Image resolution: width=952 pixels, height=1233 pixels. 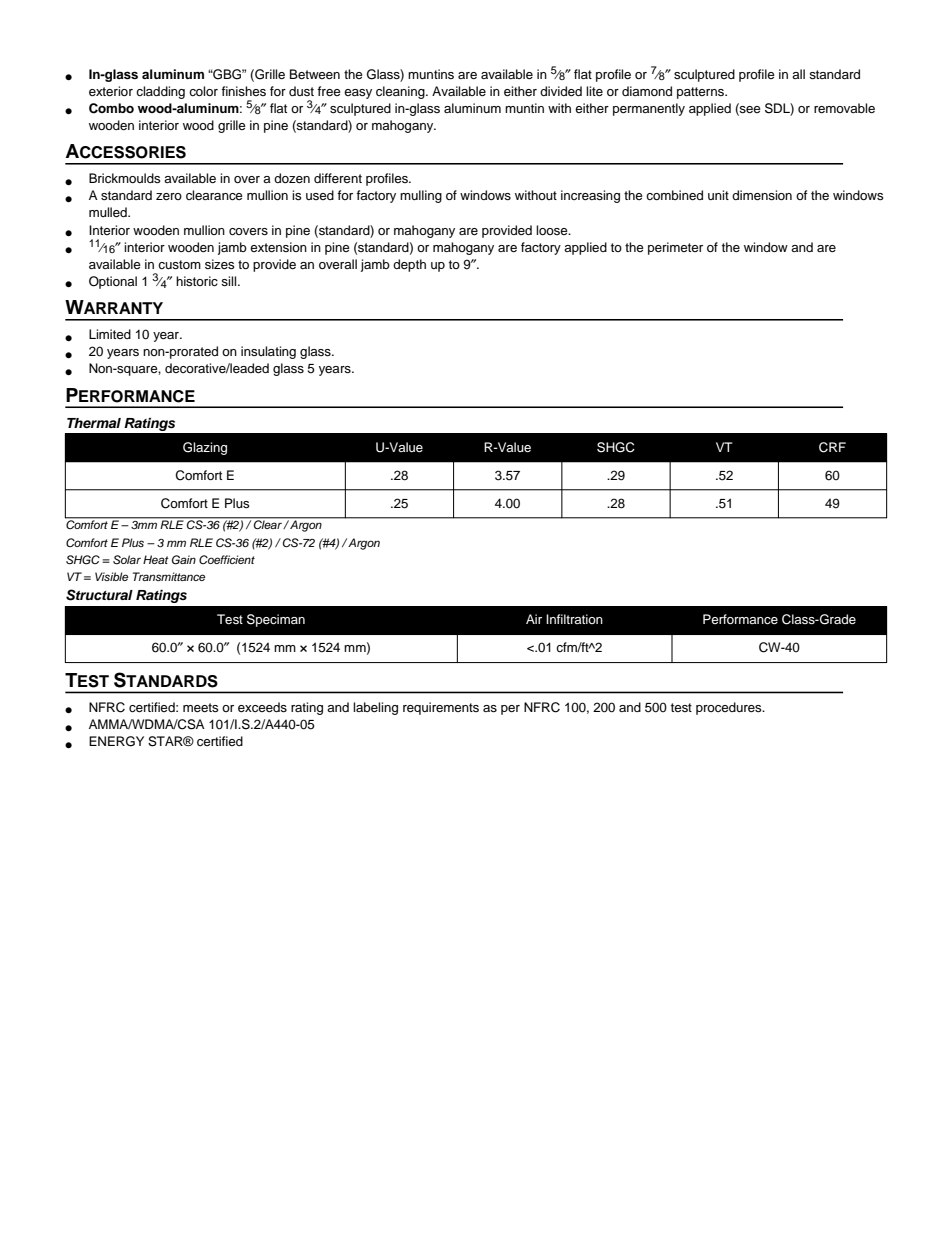 What do you see at coordinates (268, 352) in the page?
I see `insulating` at bounding box center [268, 352].
